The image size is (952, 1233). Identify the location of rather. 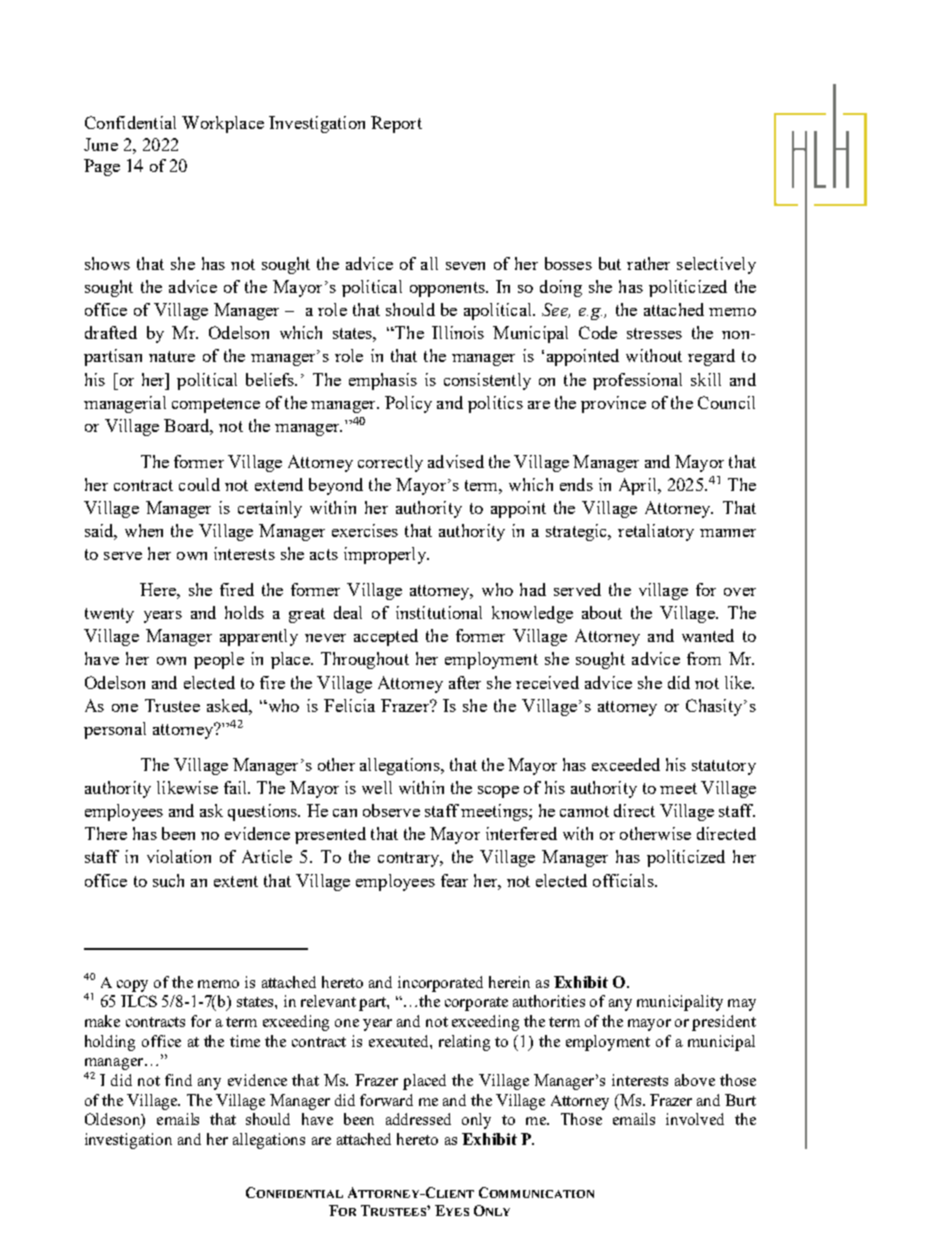
(648, 263).
